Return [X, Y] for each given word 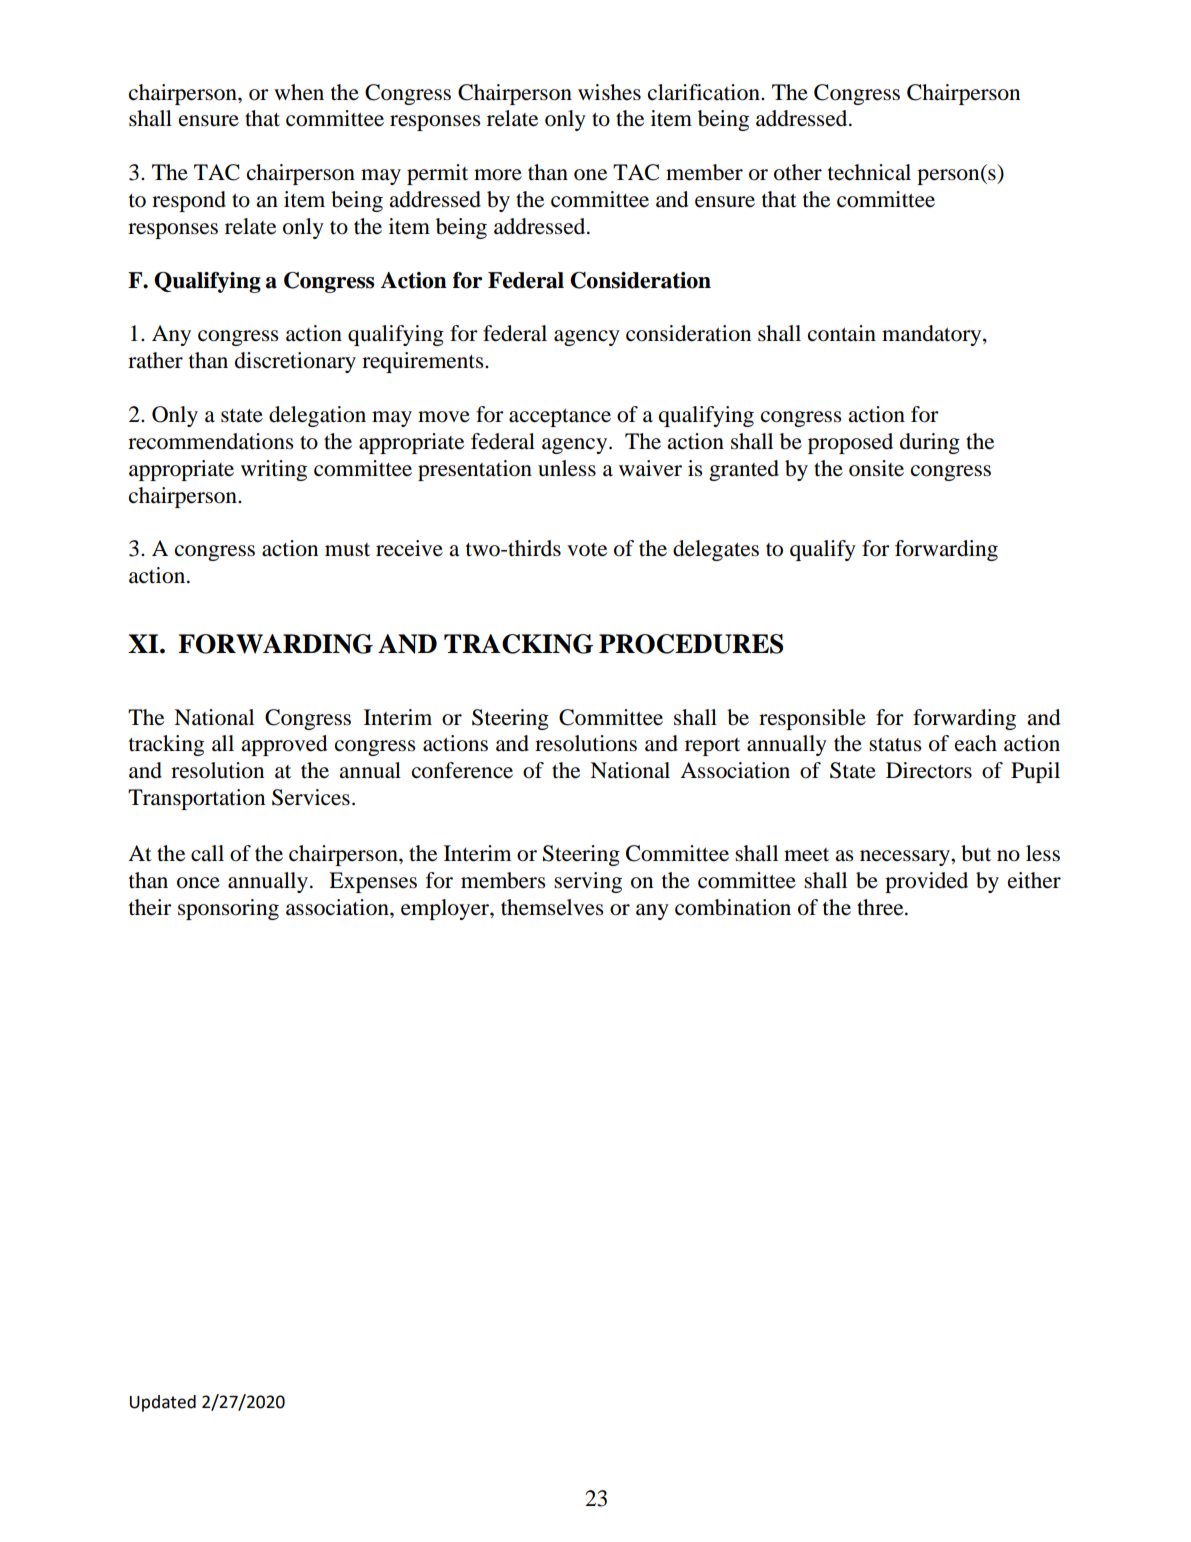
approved [284, 745]
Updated [163, 1403]
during [930, 443]
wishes [609, 92]
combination [733, 907]
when [299, 92]
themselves [552, 907]
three [881, 907]
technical [869, 172]
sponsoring [228, 909]
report [712, 747]
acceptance [560, 418]
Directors [929, 770]
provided [926, 882]
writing [274, 470]
